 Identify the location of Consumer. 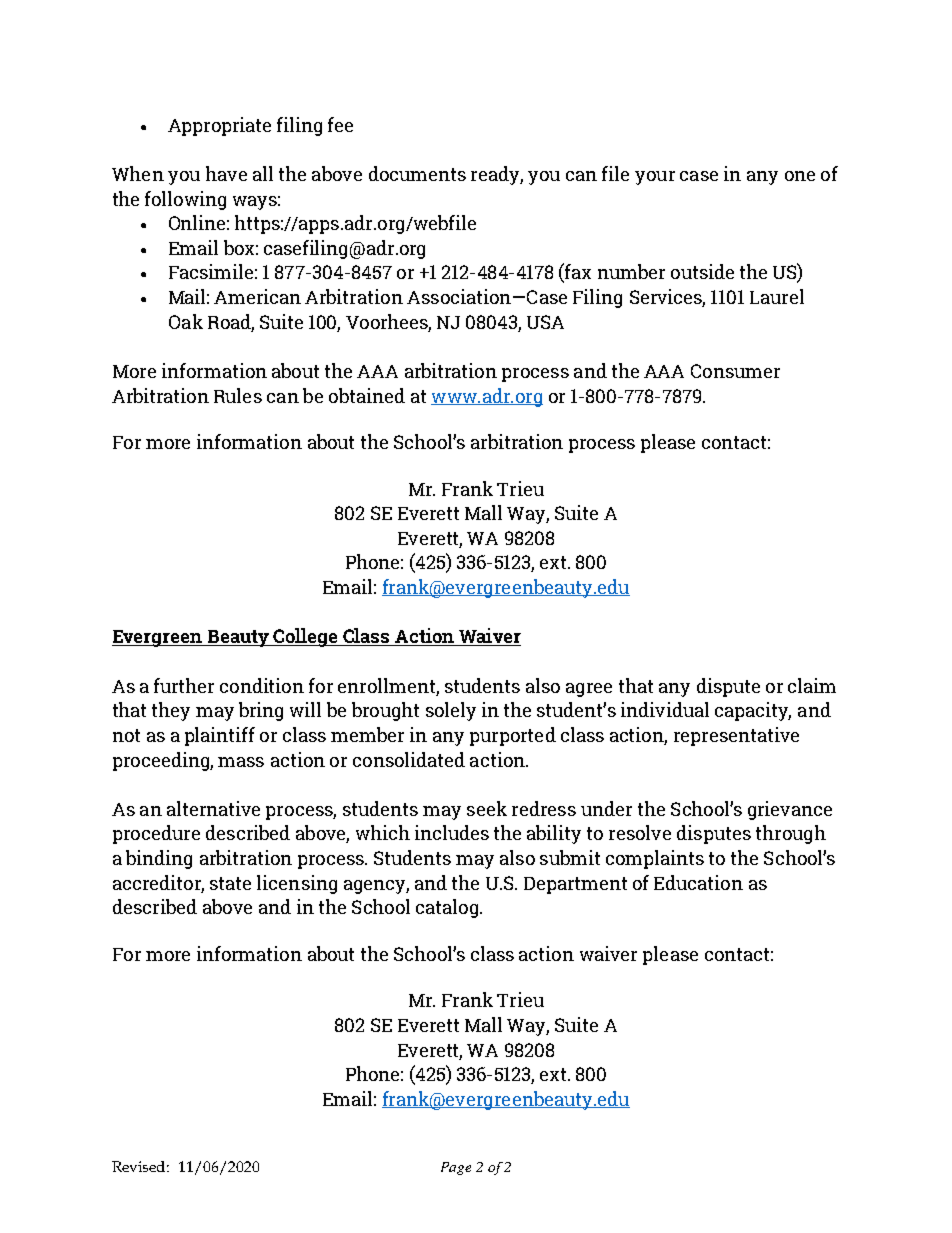
(735, 371).
